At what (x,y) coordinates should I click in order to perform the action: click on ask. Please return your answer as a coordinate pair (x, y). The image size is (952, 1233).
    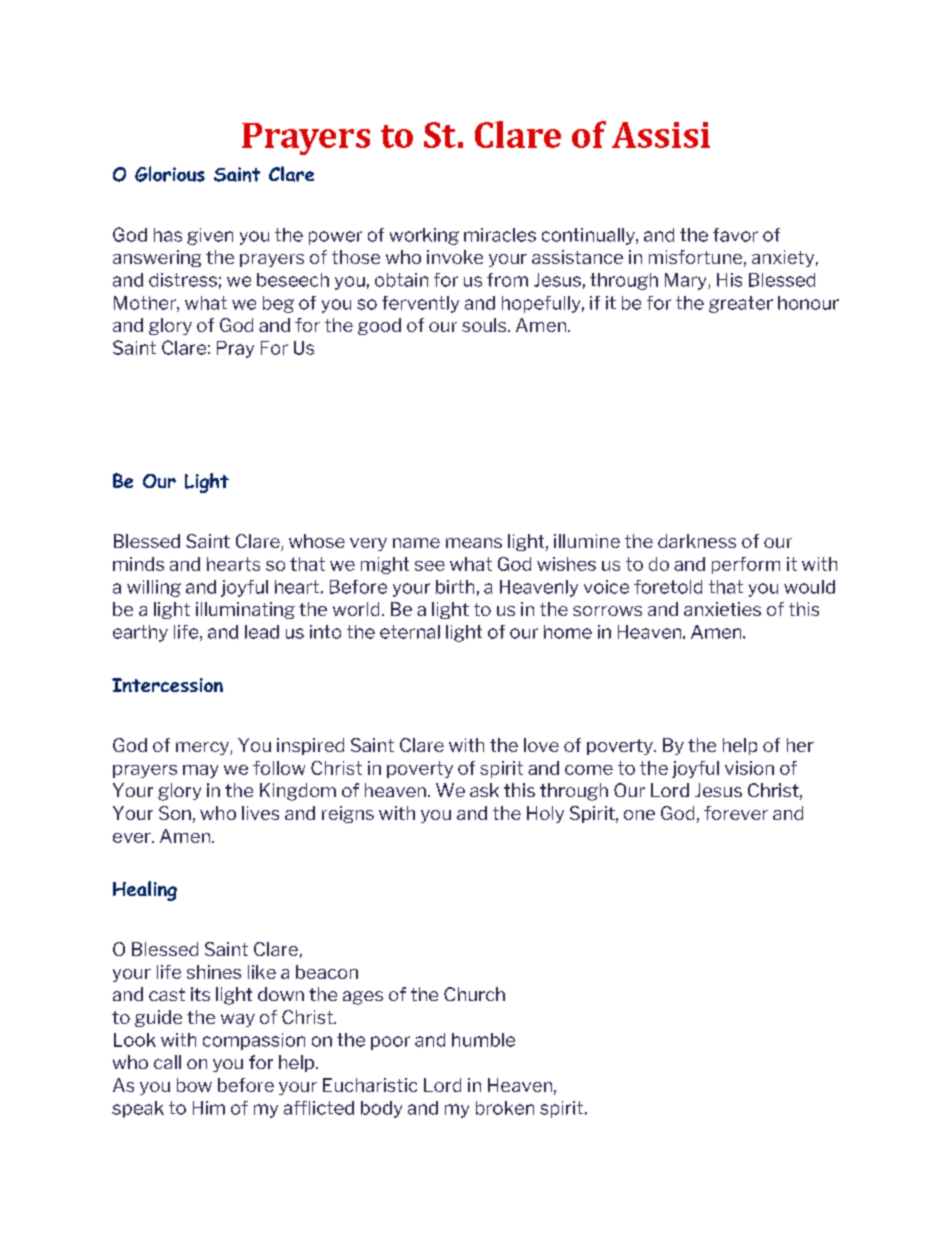
    Looking at the image, I should click on (484, 790).
